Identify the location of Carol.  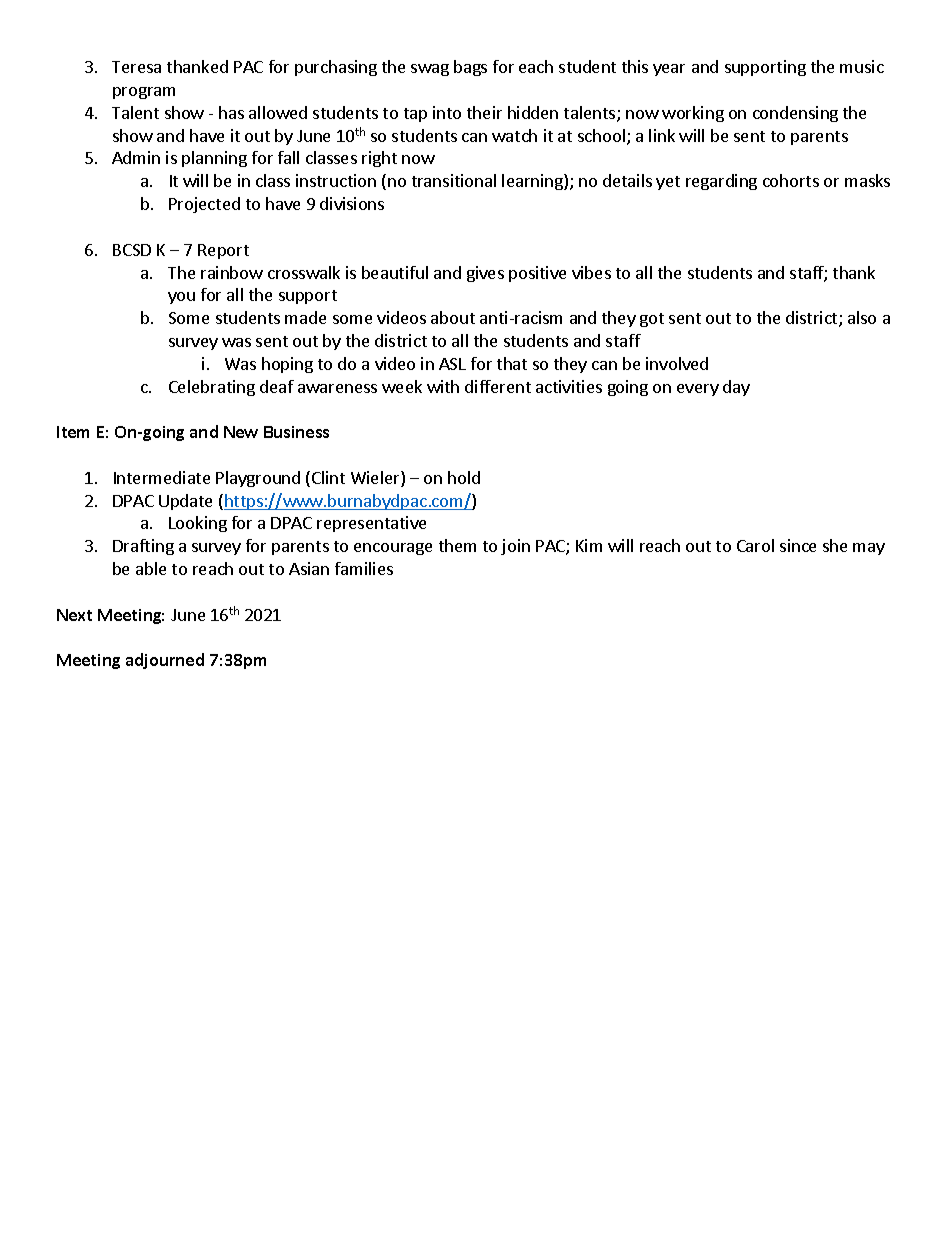
(755, 545).
